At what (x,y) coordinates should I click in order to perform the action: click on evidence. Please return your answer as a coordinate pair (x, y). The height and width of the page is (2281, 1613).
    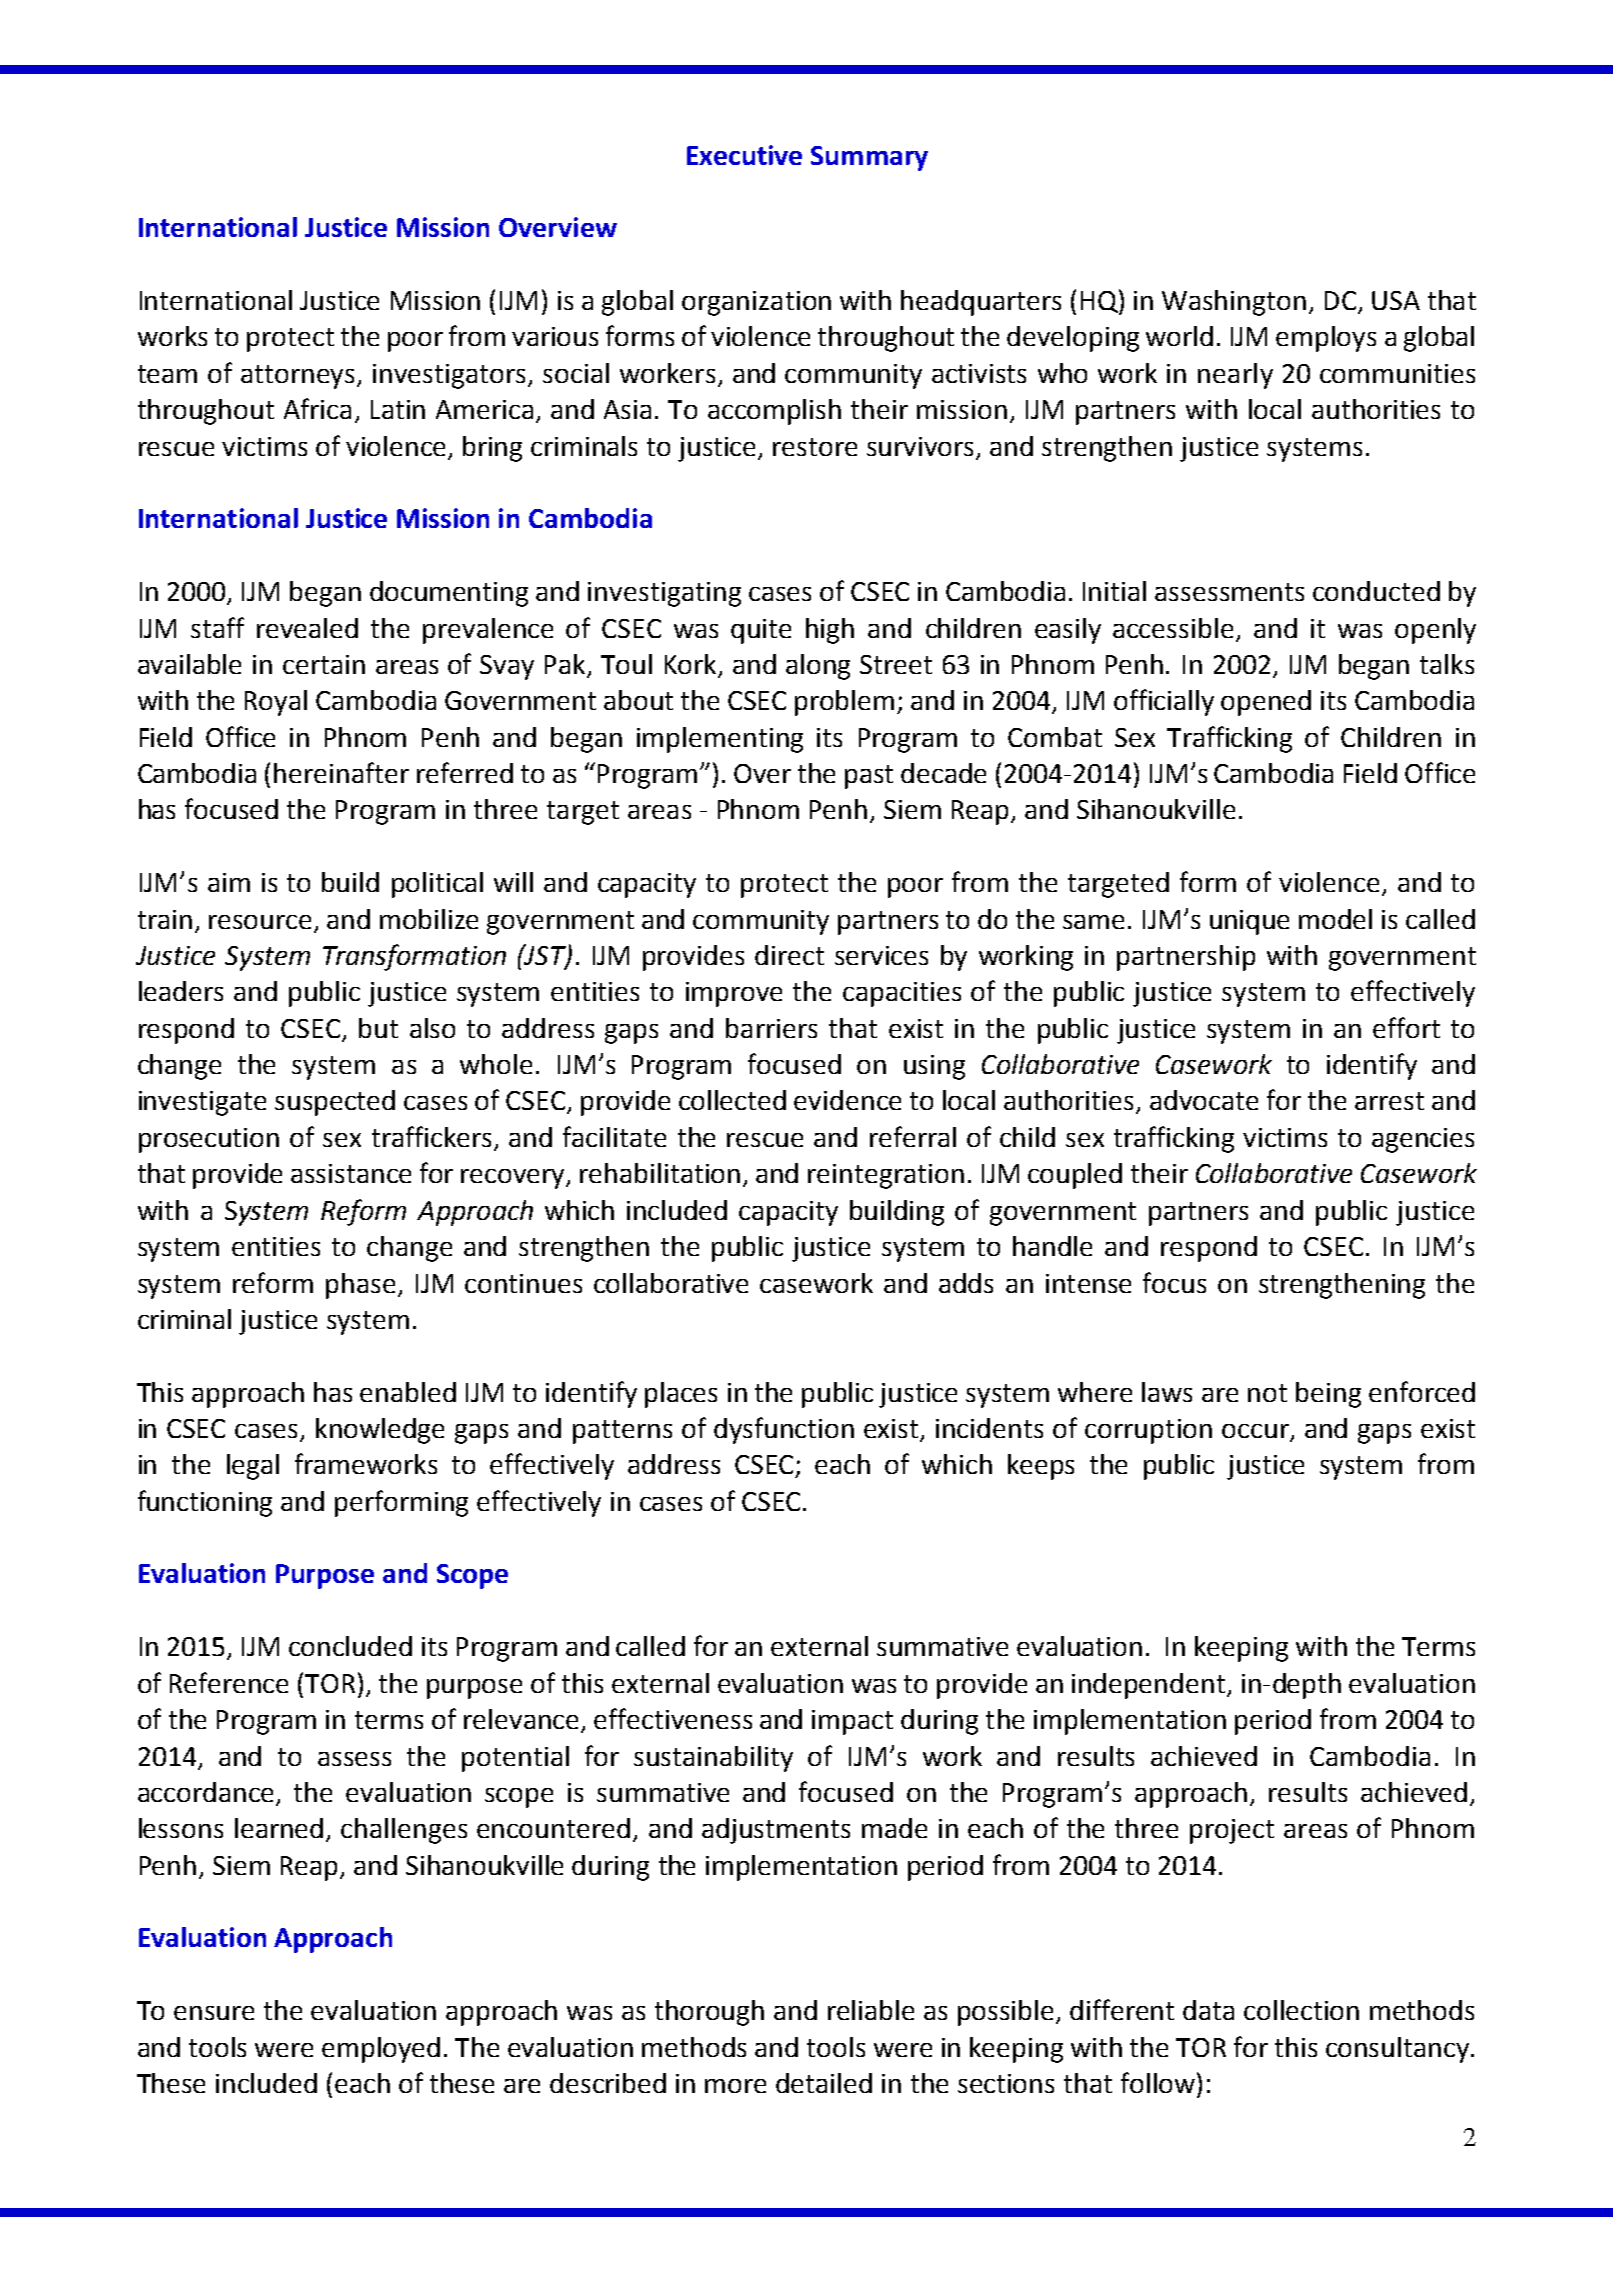
    Looking at the image, I should click on (847, 1100).
